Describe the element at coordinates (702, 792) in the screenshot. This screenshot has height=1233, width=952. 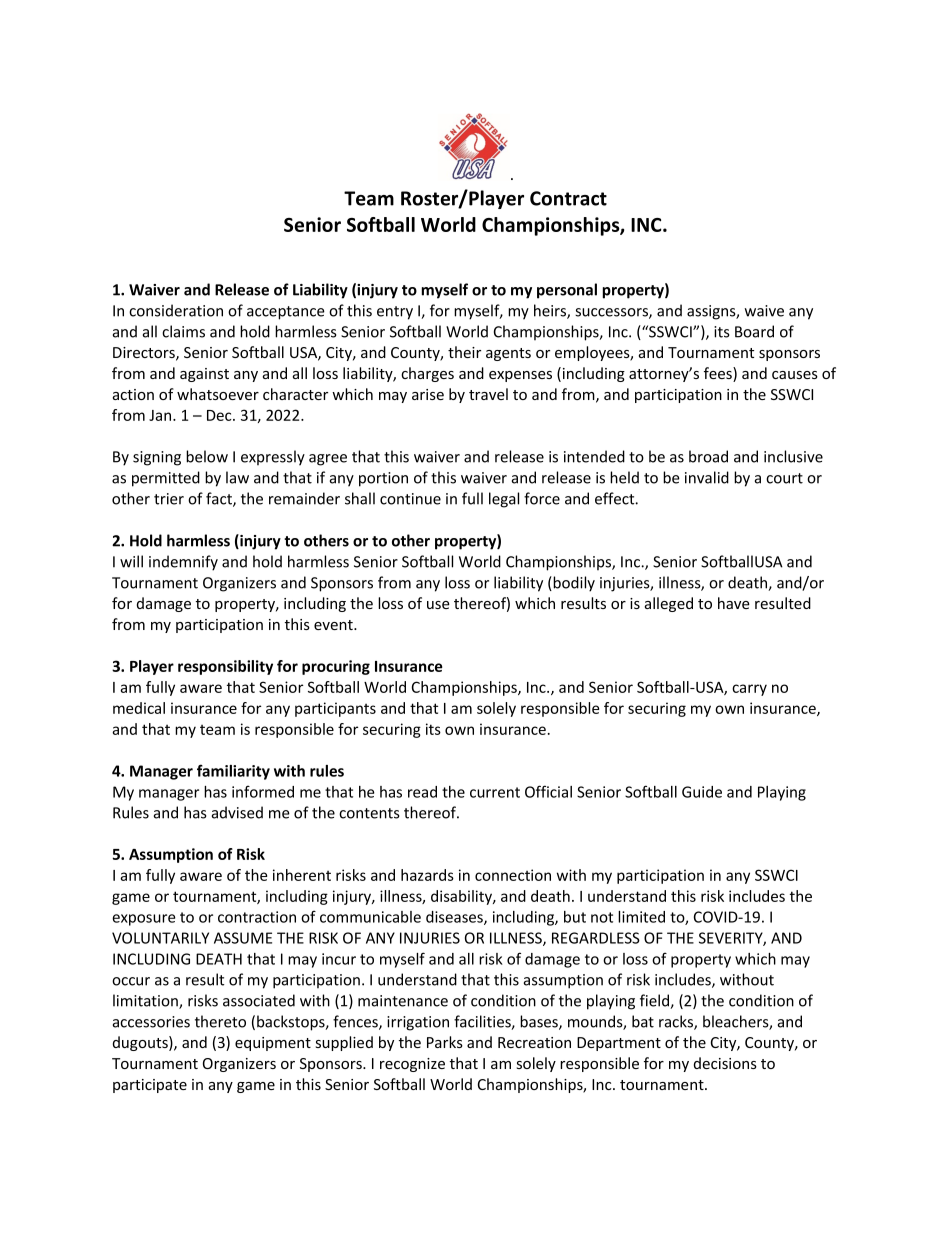
I see `Guide` at that location.
